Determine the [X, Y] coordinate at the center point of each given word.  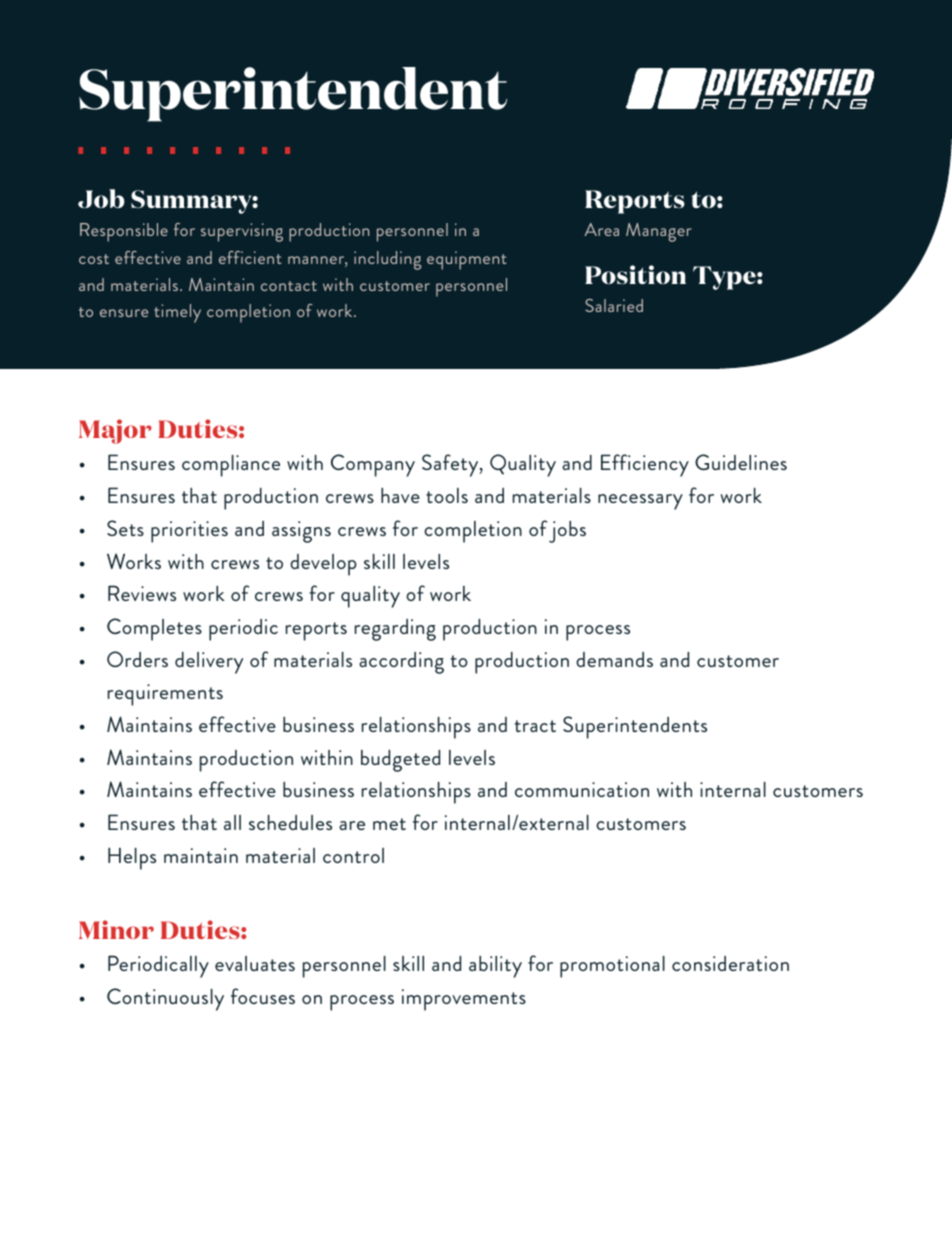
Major [115, 431]
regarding [395, 630]
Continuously [165, 999]
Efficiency [645, 465]
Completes [154, 629]
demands [614, 659]
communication [582, 789]
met [389, 824]
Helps [132, 858]
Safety [451, 465]
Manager [659, 232]
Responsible [124, 232]
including [387, 260]
